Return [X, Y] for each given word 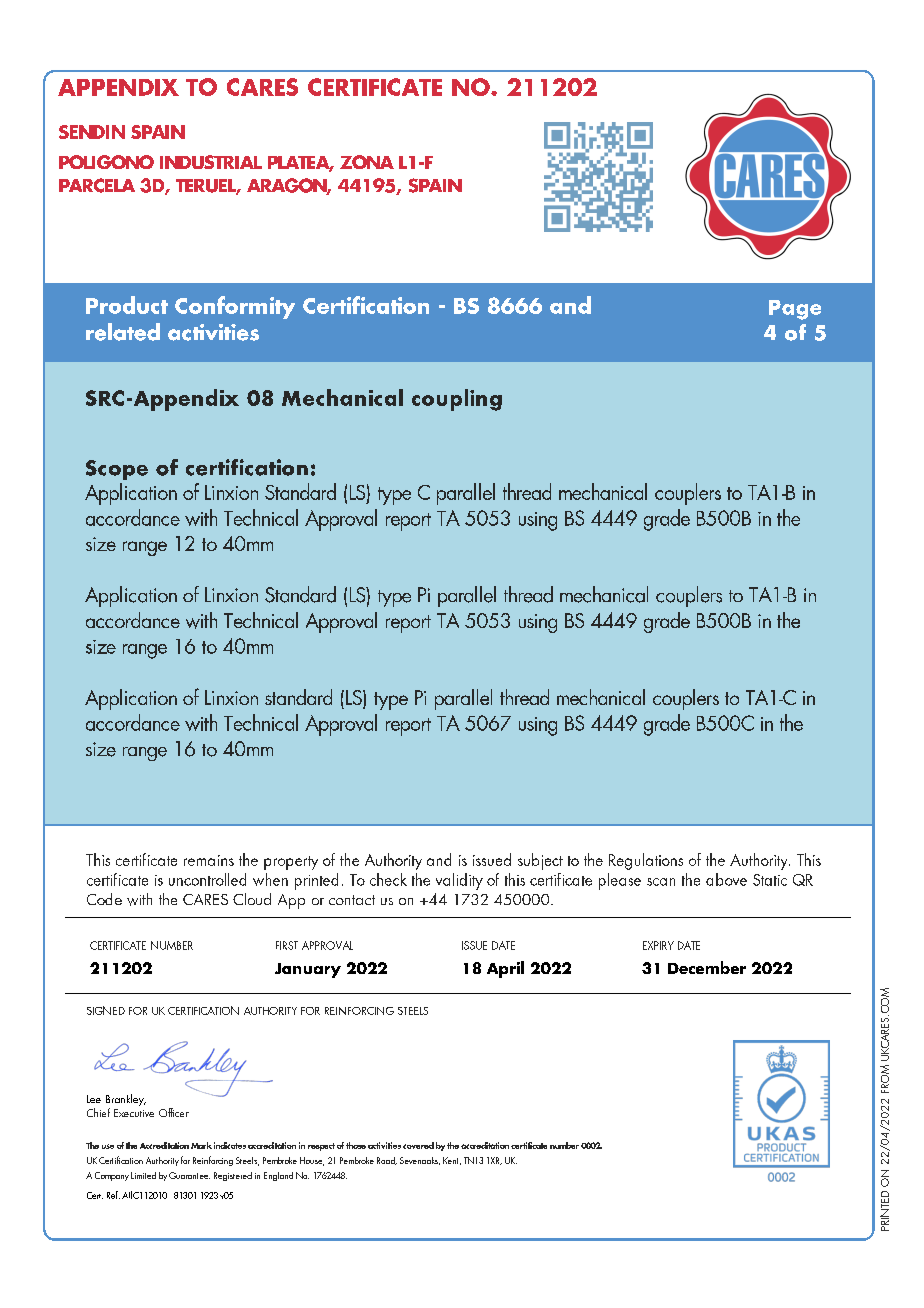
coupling [457, 400]
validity [459, 881]
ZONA [367, 162]
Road [387, 1161]
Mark [201, 1145]
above [726, 879]
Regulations [646, 861]
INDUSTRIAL [211, 162]
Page [795, 310]
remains [209, 860]
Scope [117, 470]
